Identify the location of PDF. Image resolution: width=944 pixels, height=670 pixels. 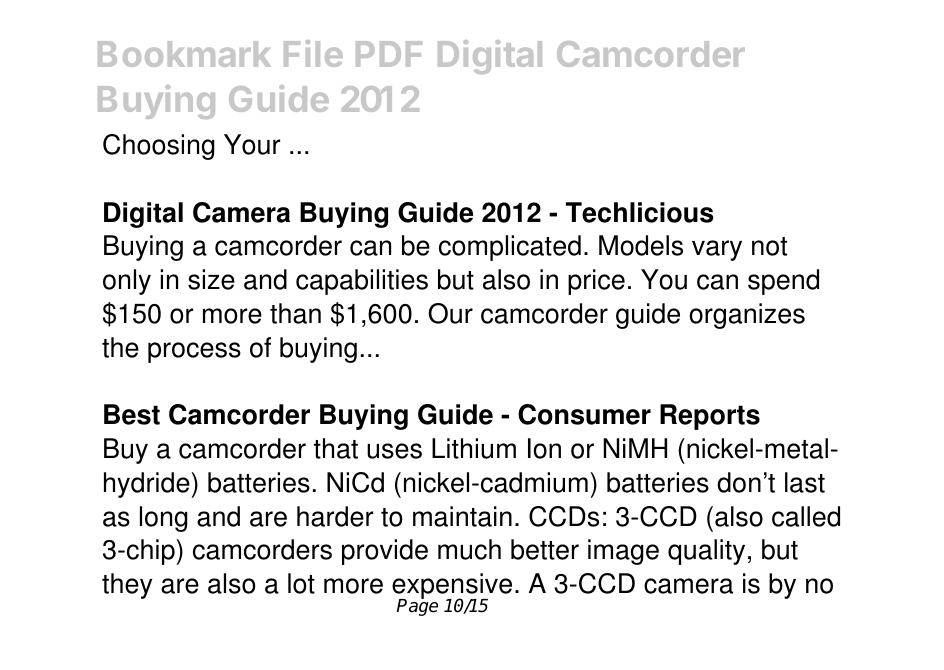
(389, 54).
